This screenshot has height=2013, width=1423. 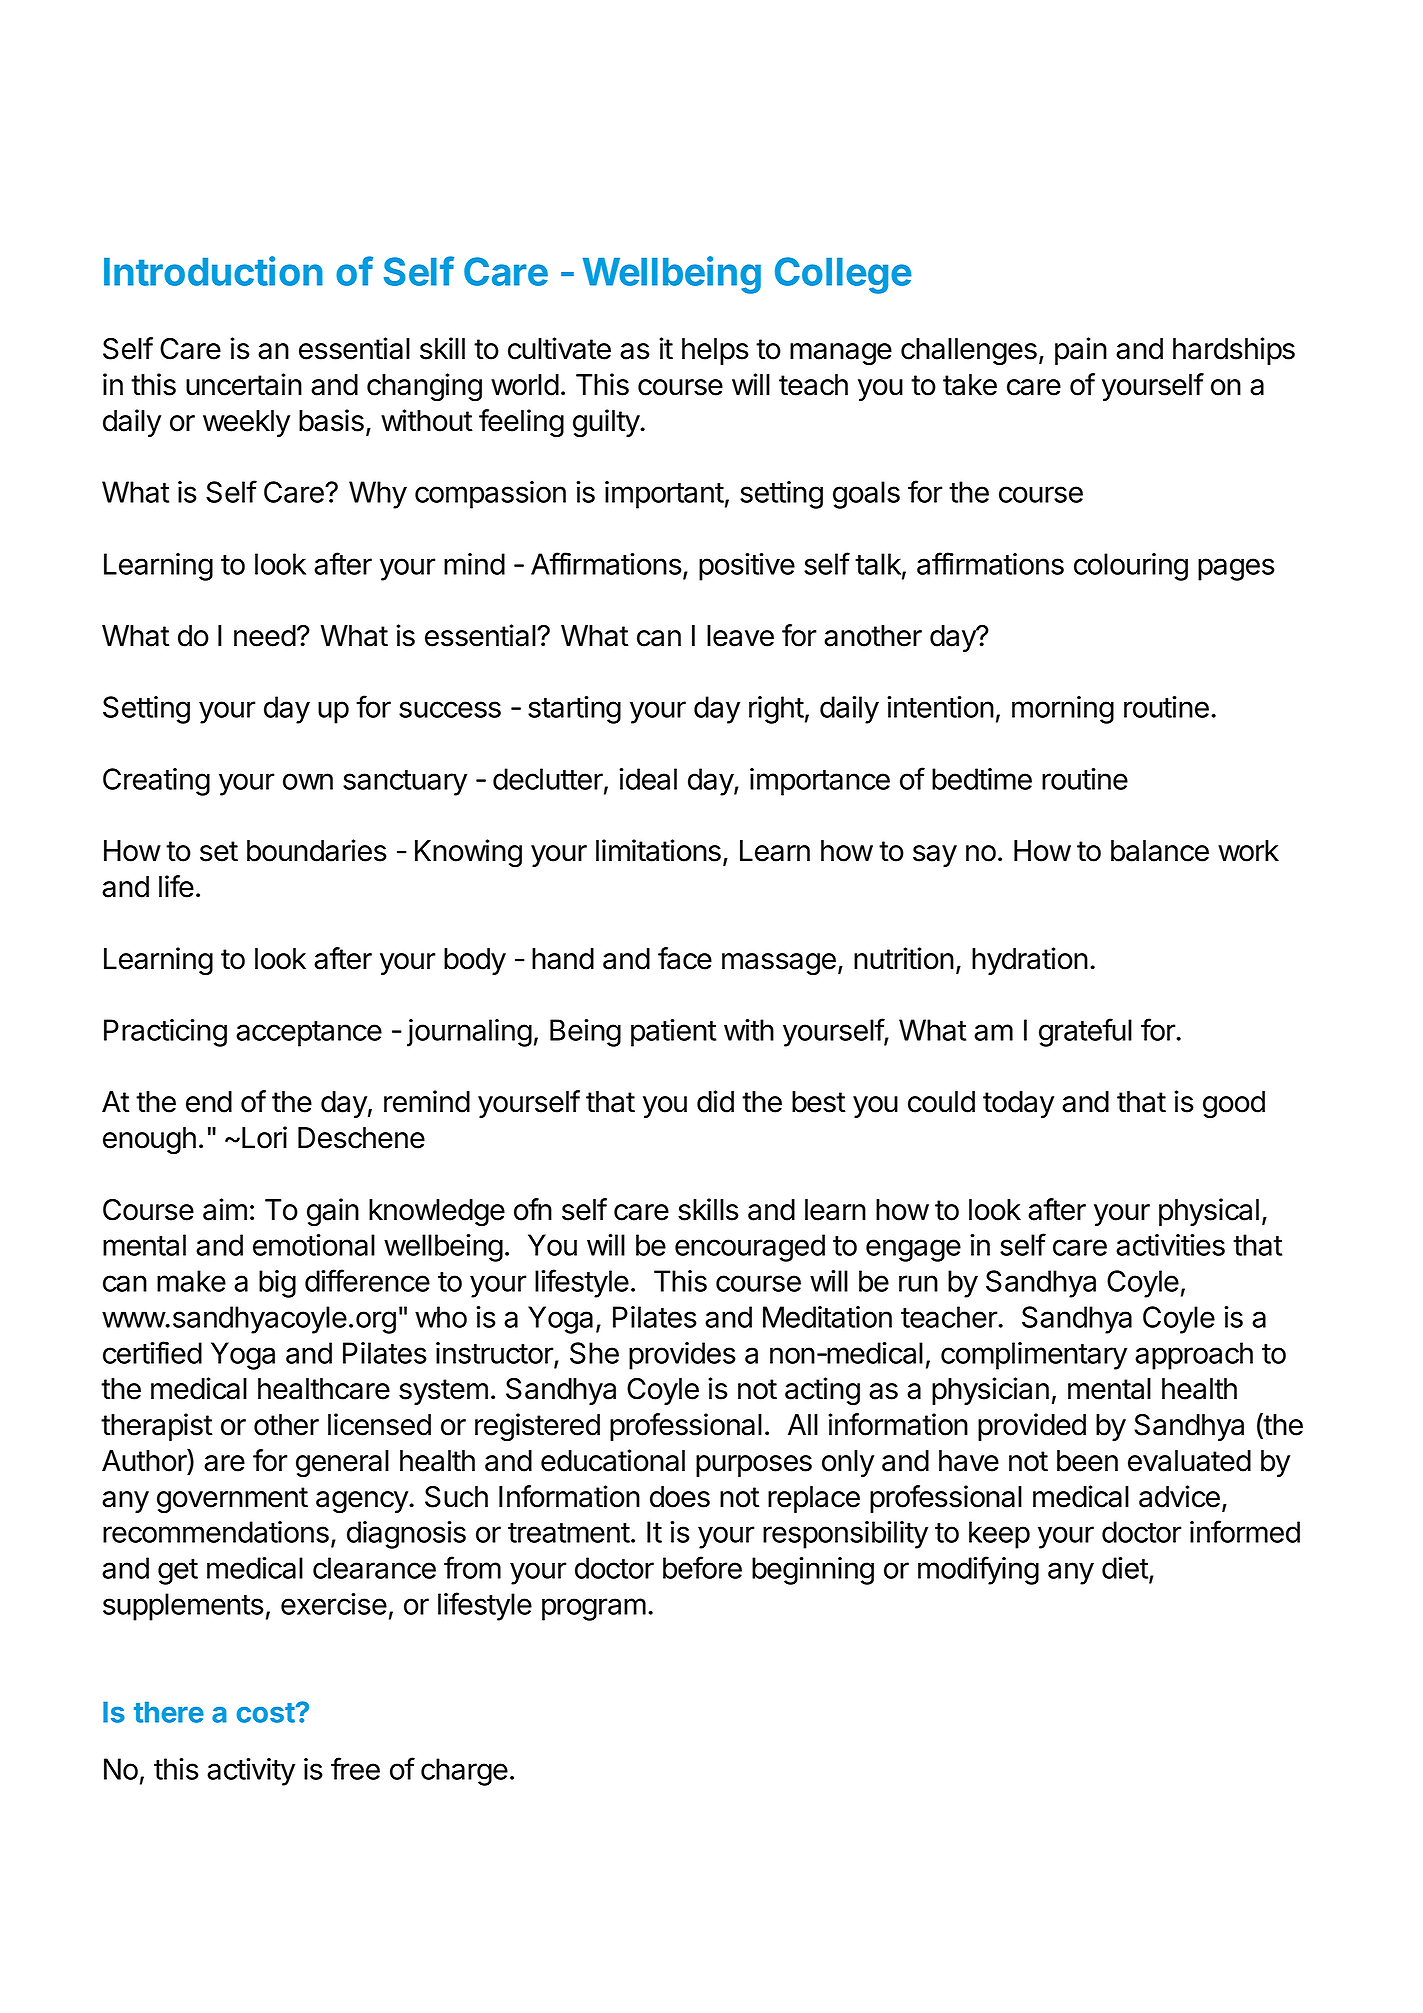 What do you see at coordinates (594, 1609) in the screenshot?
I see `program` at bounding box center [594, 1609].
